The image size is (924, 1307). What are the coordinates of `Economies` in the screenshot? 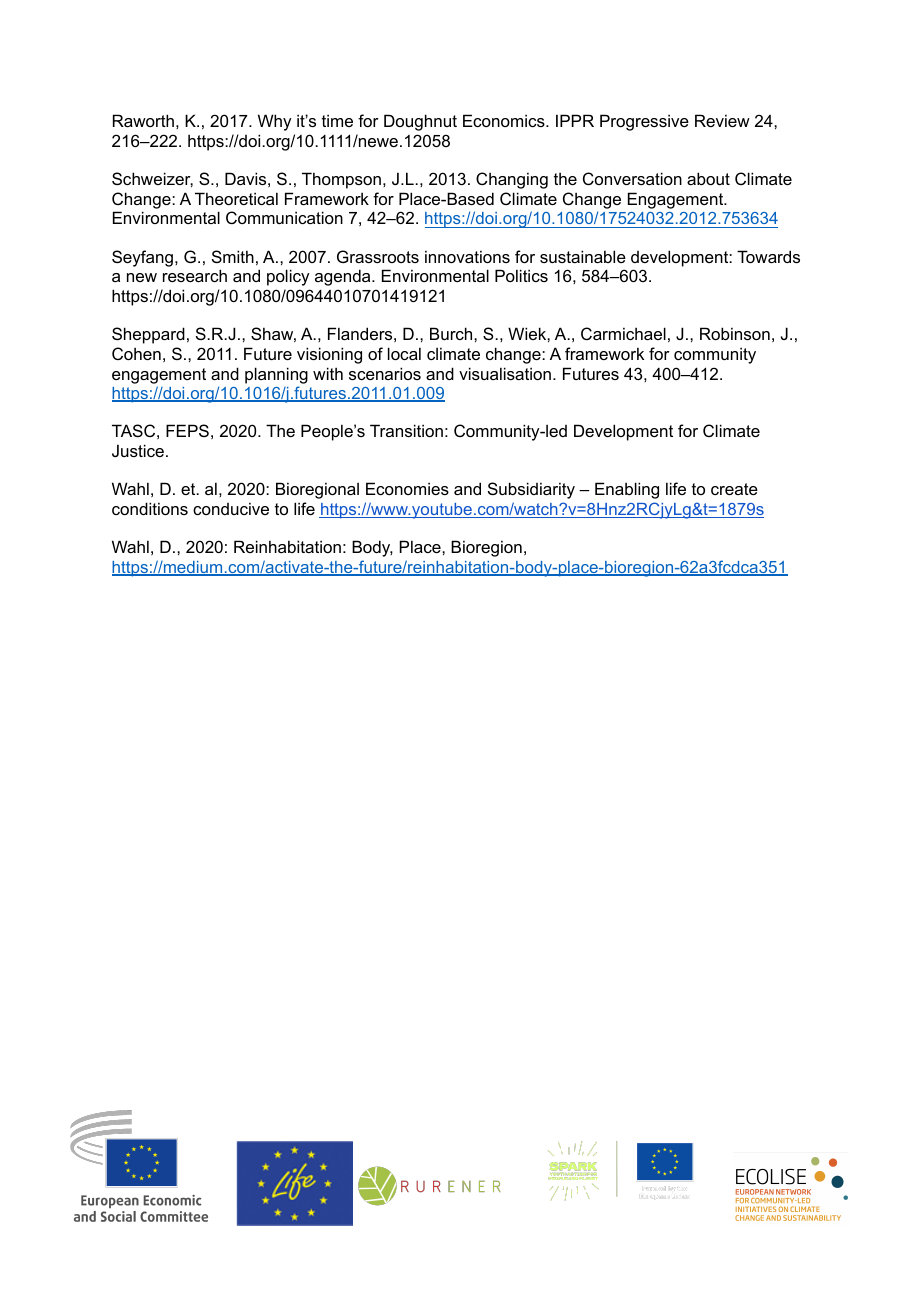 It's located at (407, 488).
